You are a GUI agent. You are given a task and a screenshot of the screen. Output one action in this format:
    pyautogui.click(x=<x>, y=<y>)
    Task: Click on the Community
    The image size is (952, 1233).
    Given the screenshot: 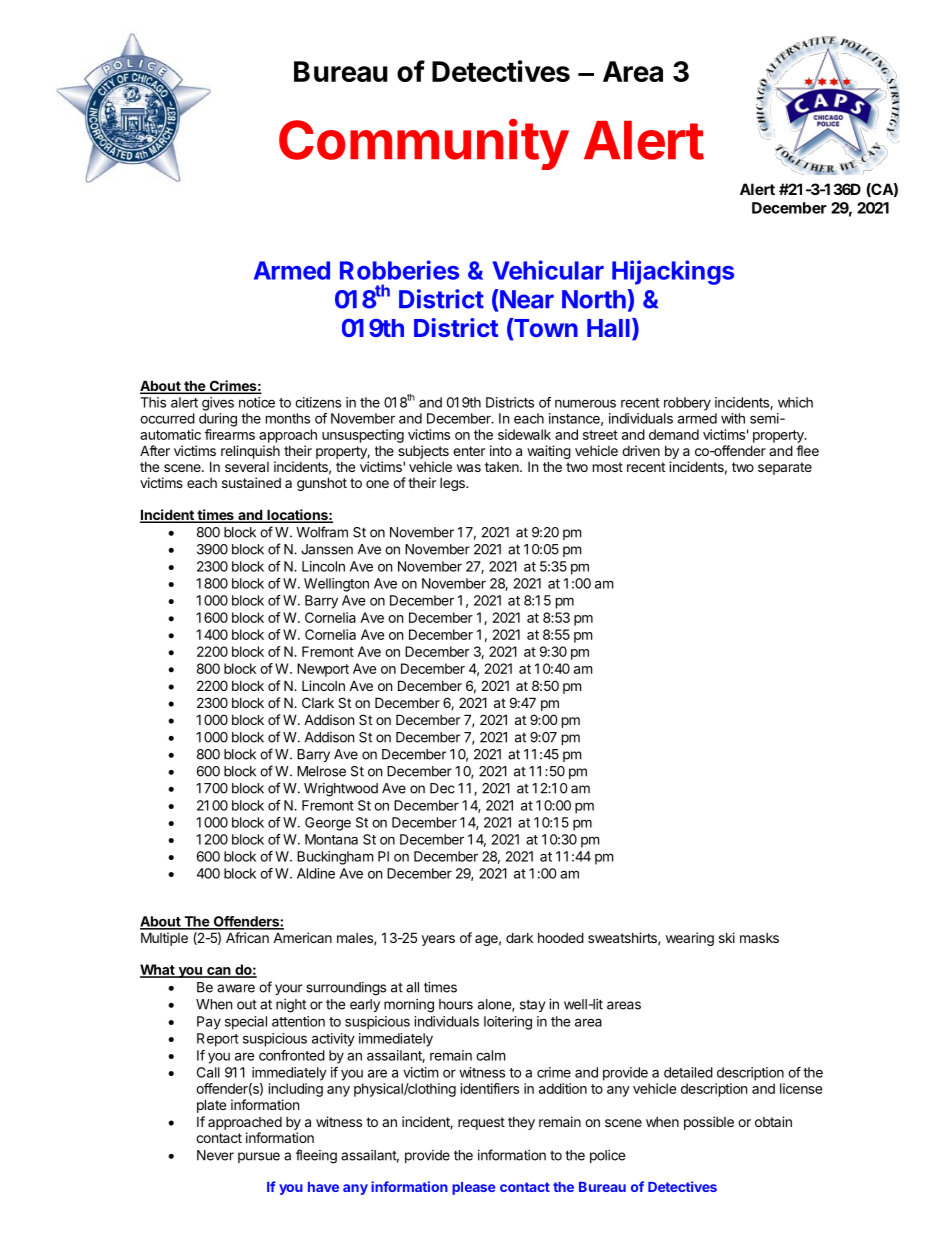 What is the action you would take?
    pyautogui.click(x=424, y=144)
